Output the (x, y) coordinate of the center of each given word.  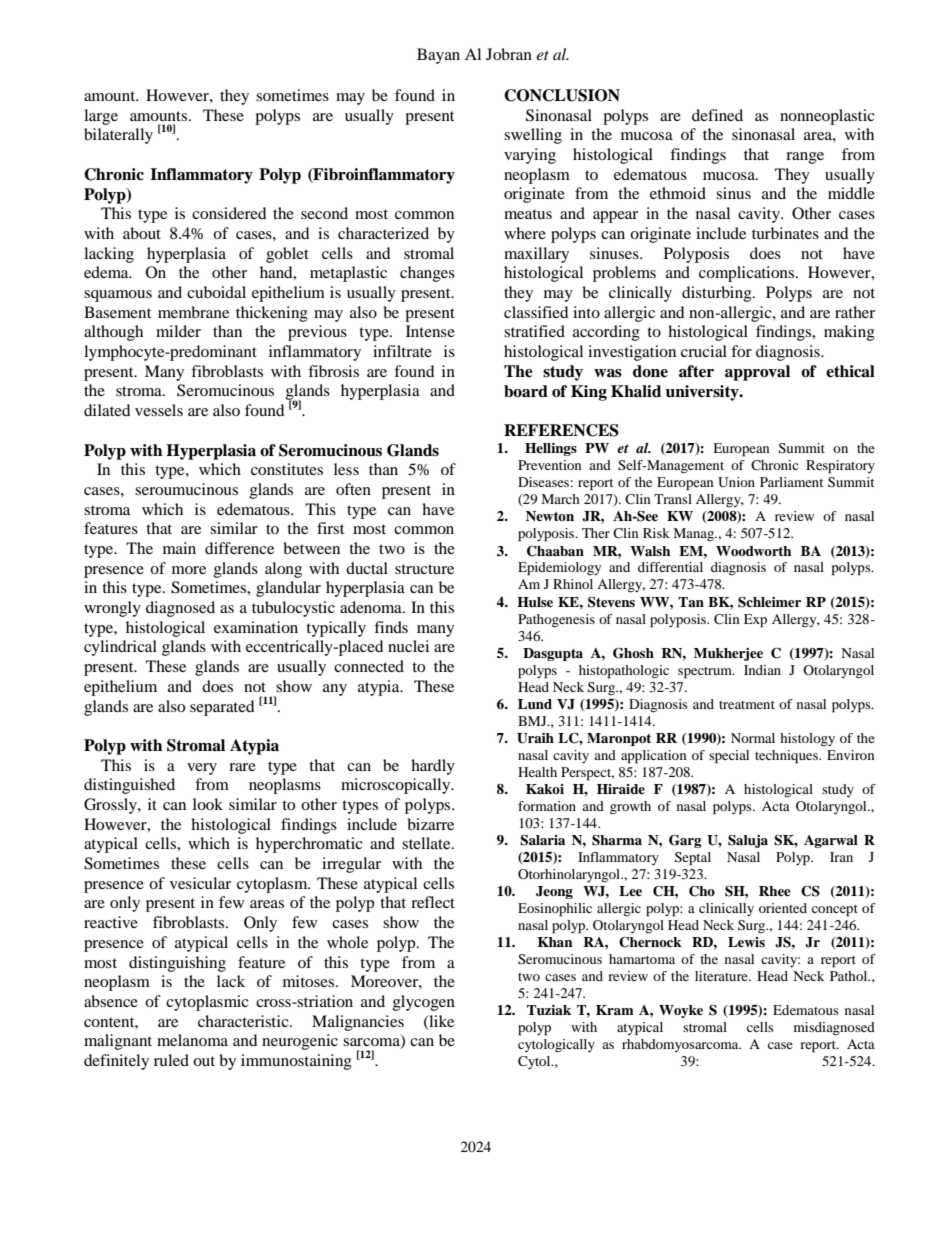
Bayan (438, 56)
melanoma (192, 1040)
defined (717, 115)
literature (722, 976)
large (101, 117)
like (440, 1022)
